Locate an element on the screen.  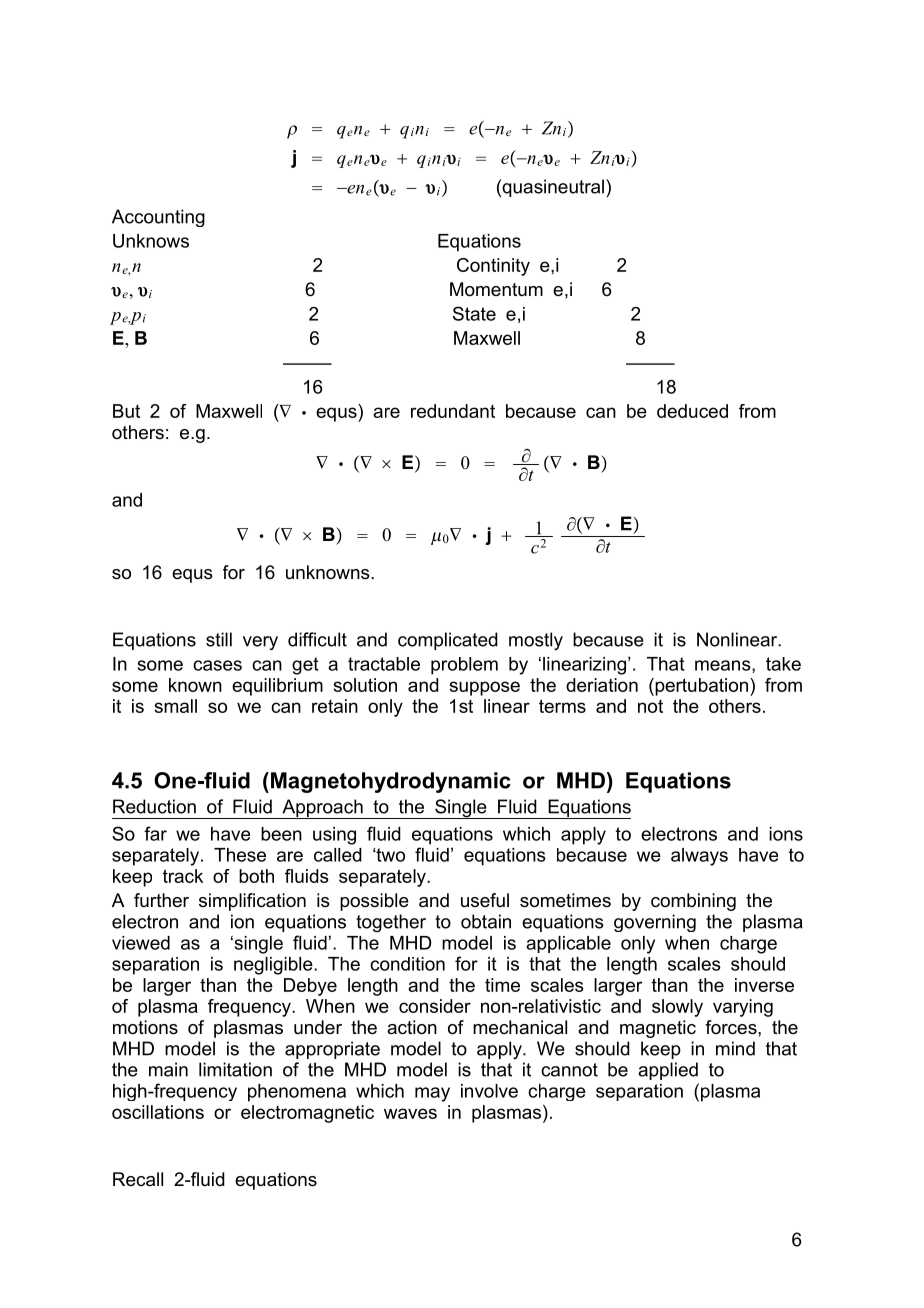
redundant is located at coordinates (453, 411).
